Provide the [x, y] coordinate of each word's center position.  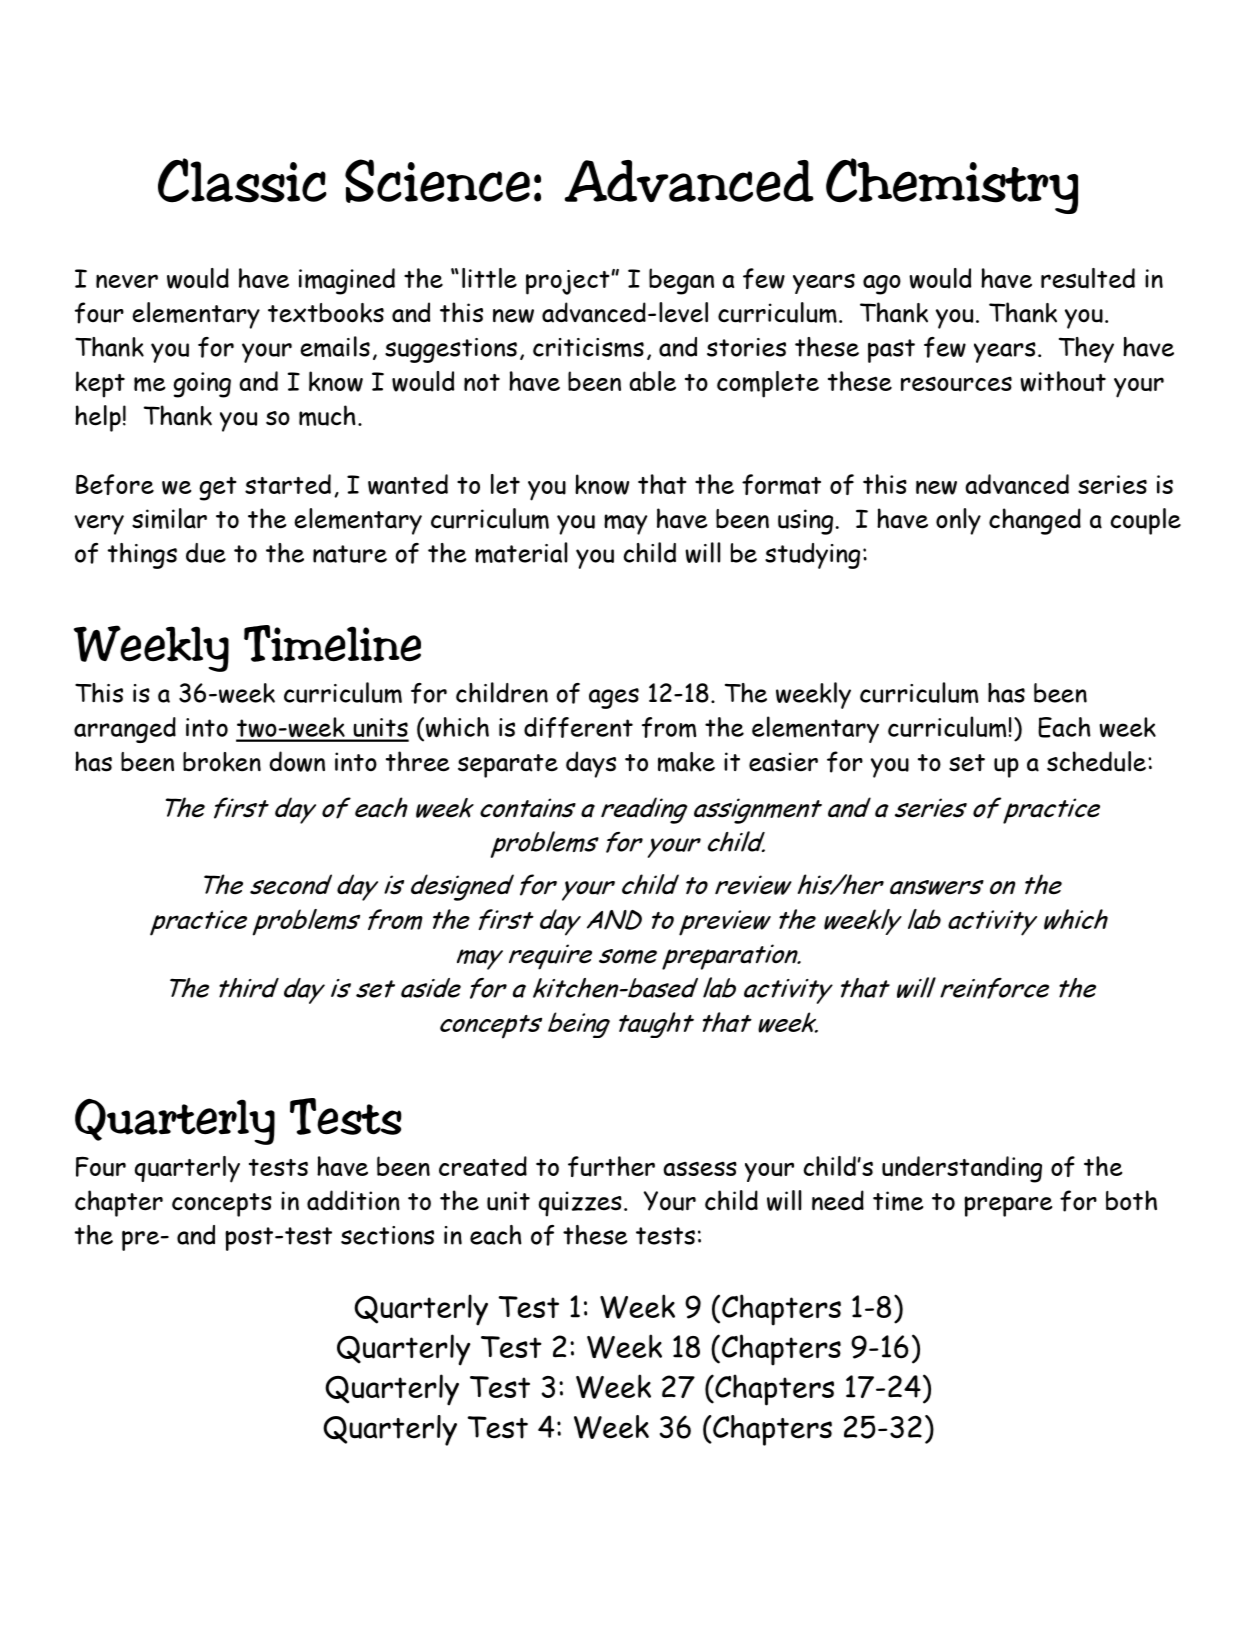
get [218, 489]
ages [614, 698]
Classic [242, 180]
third [249, 988]
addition [353, 1200]
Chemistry [952, 186]
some [628, 956]
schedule [1096, 761]
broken [222, 762]
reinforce [994, 988]
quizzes [580, 1204]
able [652, 381]
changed [1035, 521]
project [569, 282]
